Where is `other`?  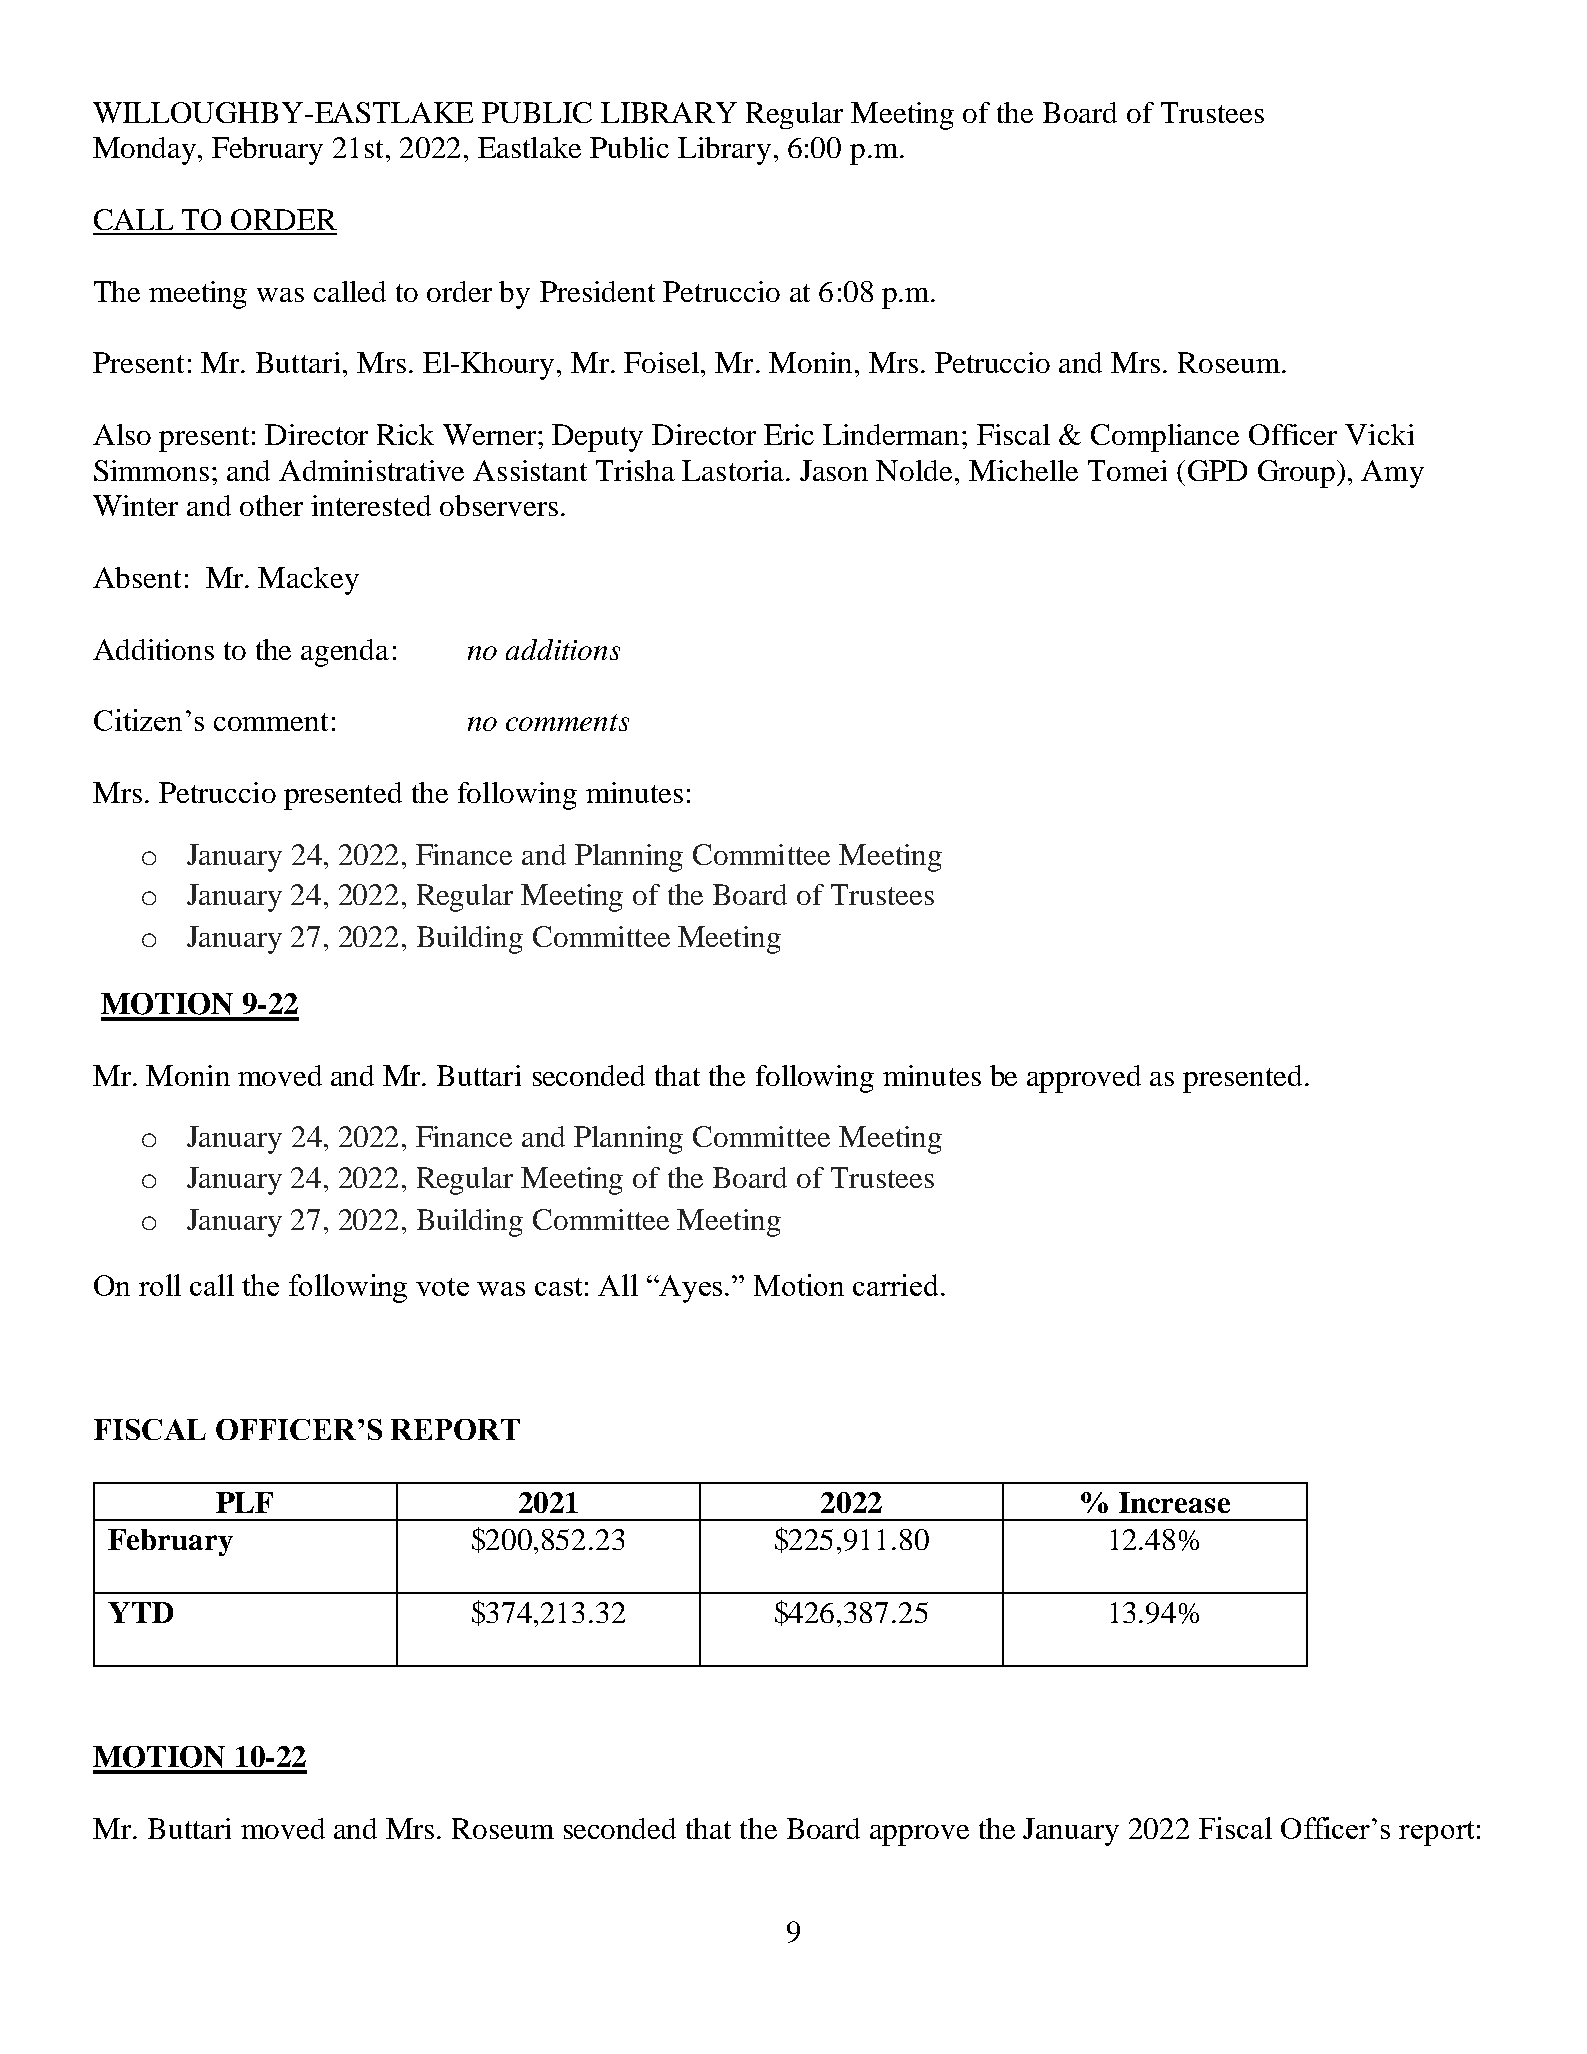 other is located at coordinates (271, 505).
